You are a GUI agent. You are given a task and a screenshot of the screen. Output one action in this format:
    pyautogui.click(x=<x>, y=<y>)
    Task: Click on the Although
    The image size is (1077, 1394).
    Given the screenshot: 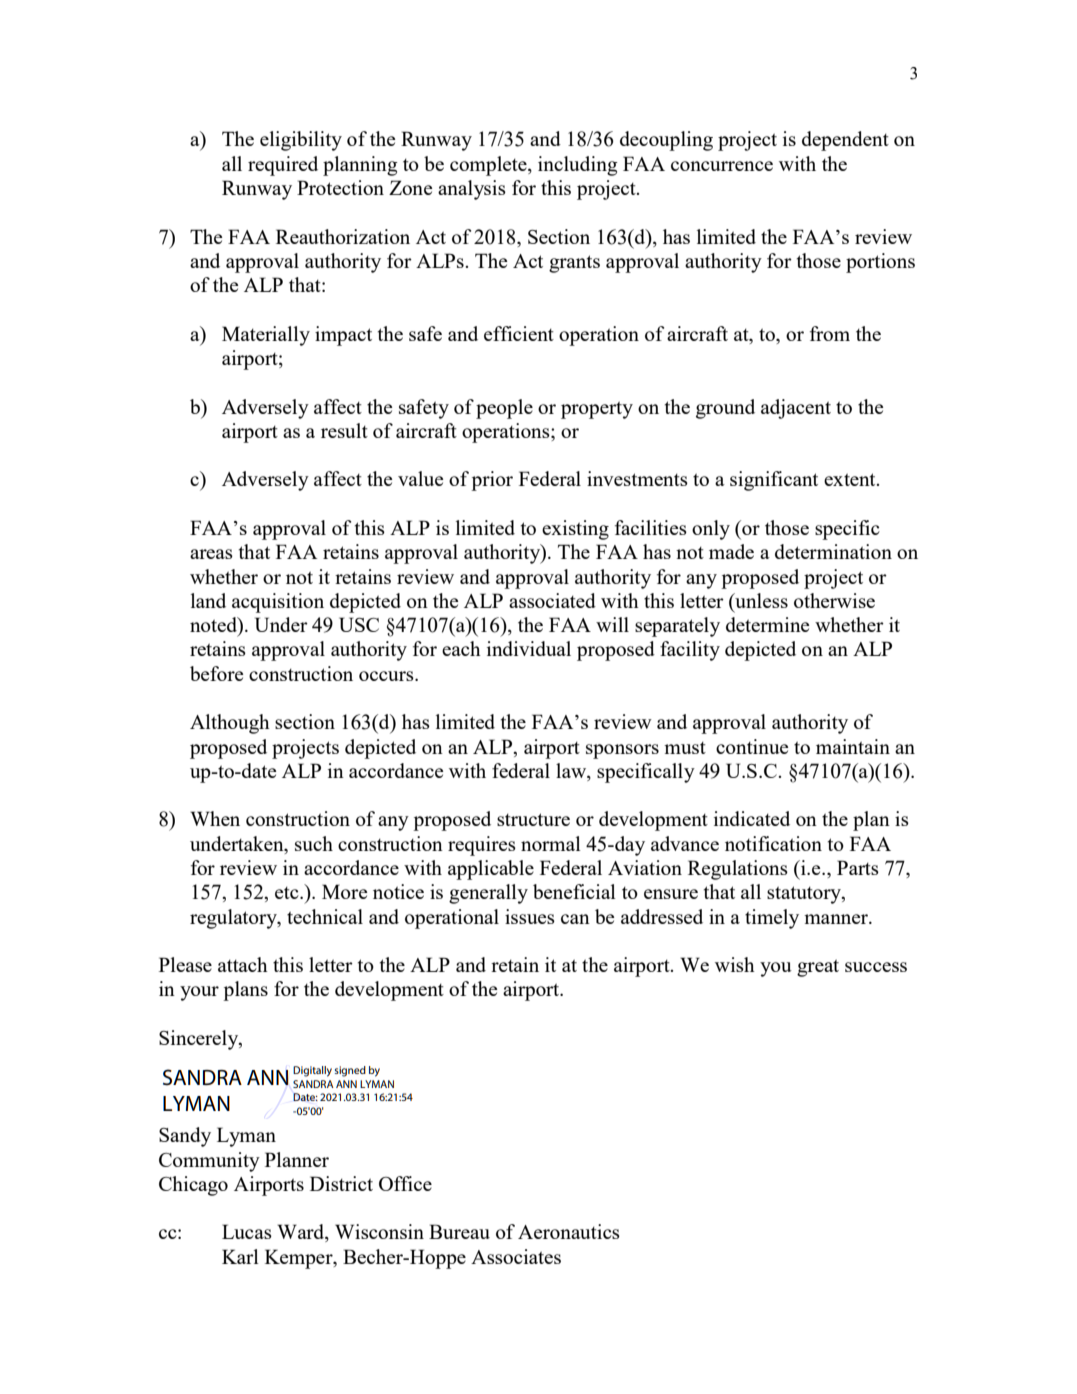 What is the action you would take?
    pyautogui.click(x=230, y=724)
